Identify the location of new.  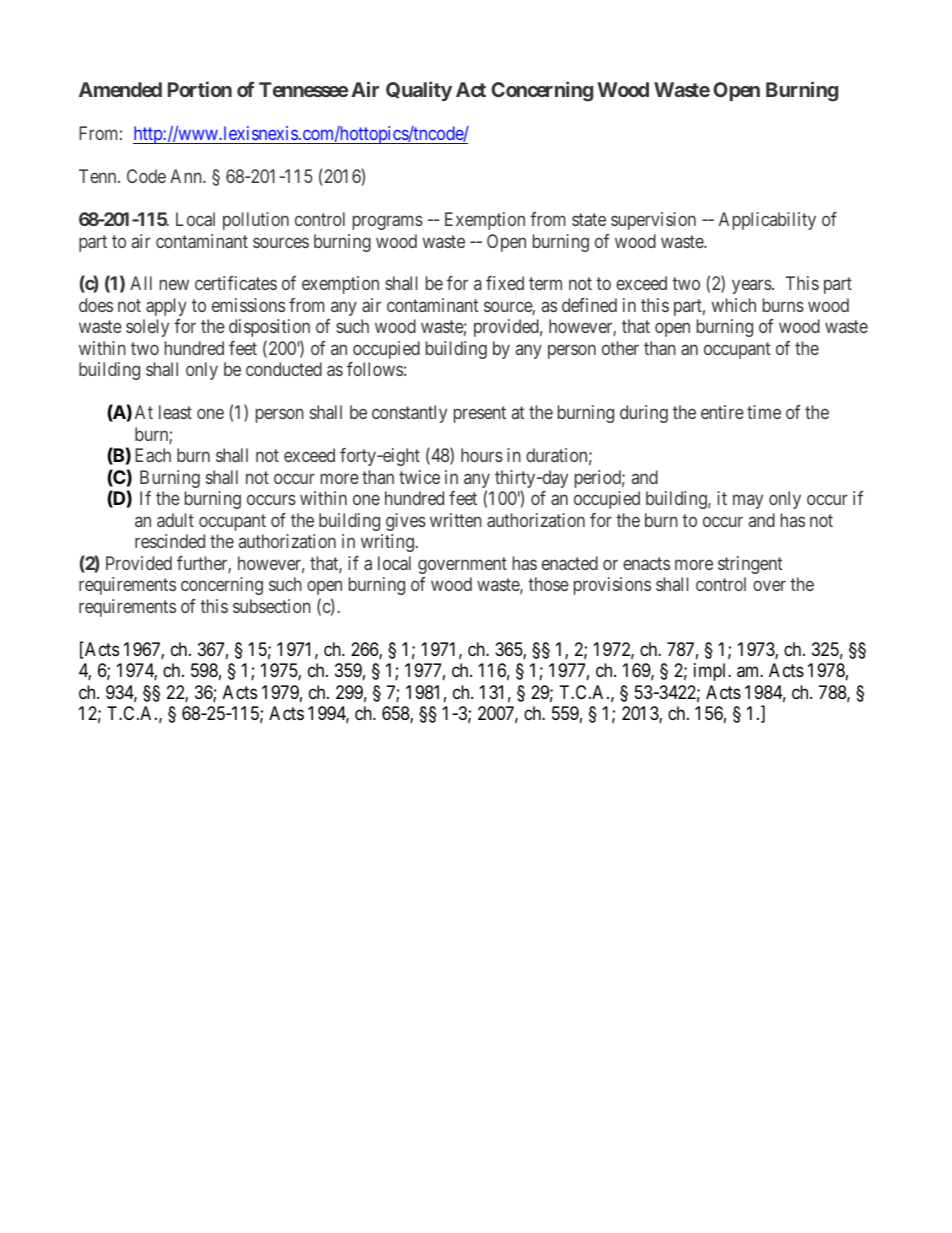
(174, 285).
